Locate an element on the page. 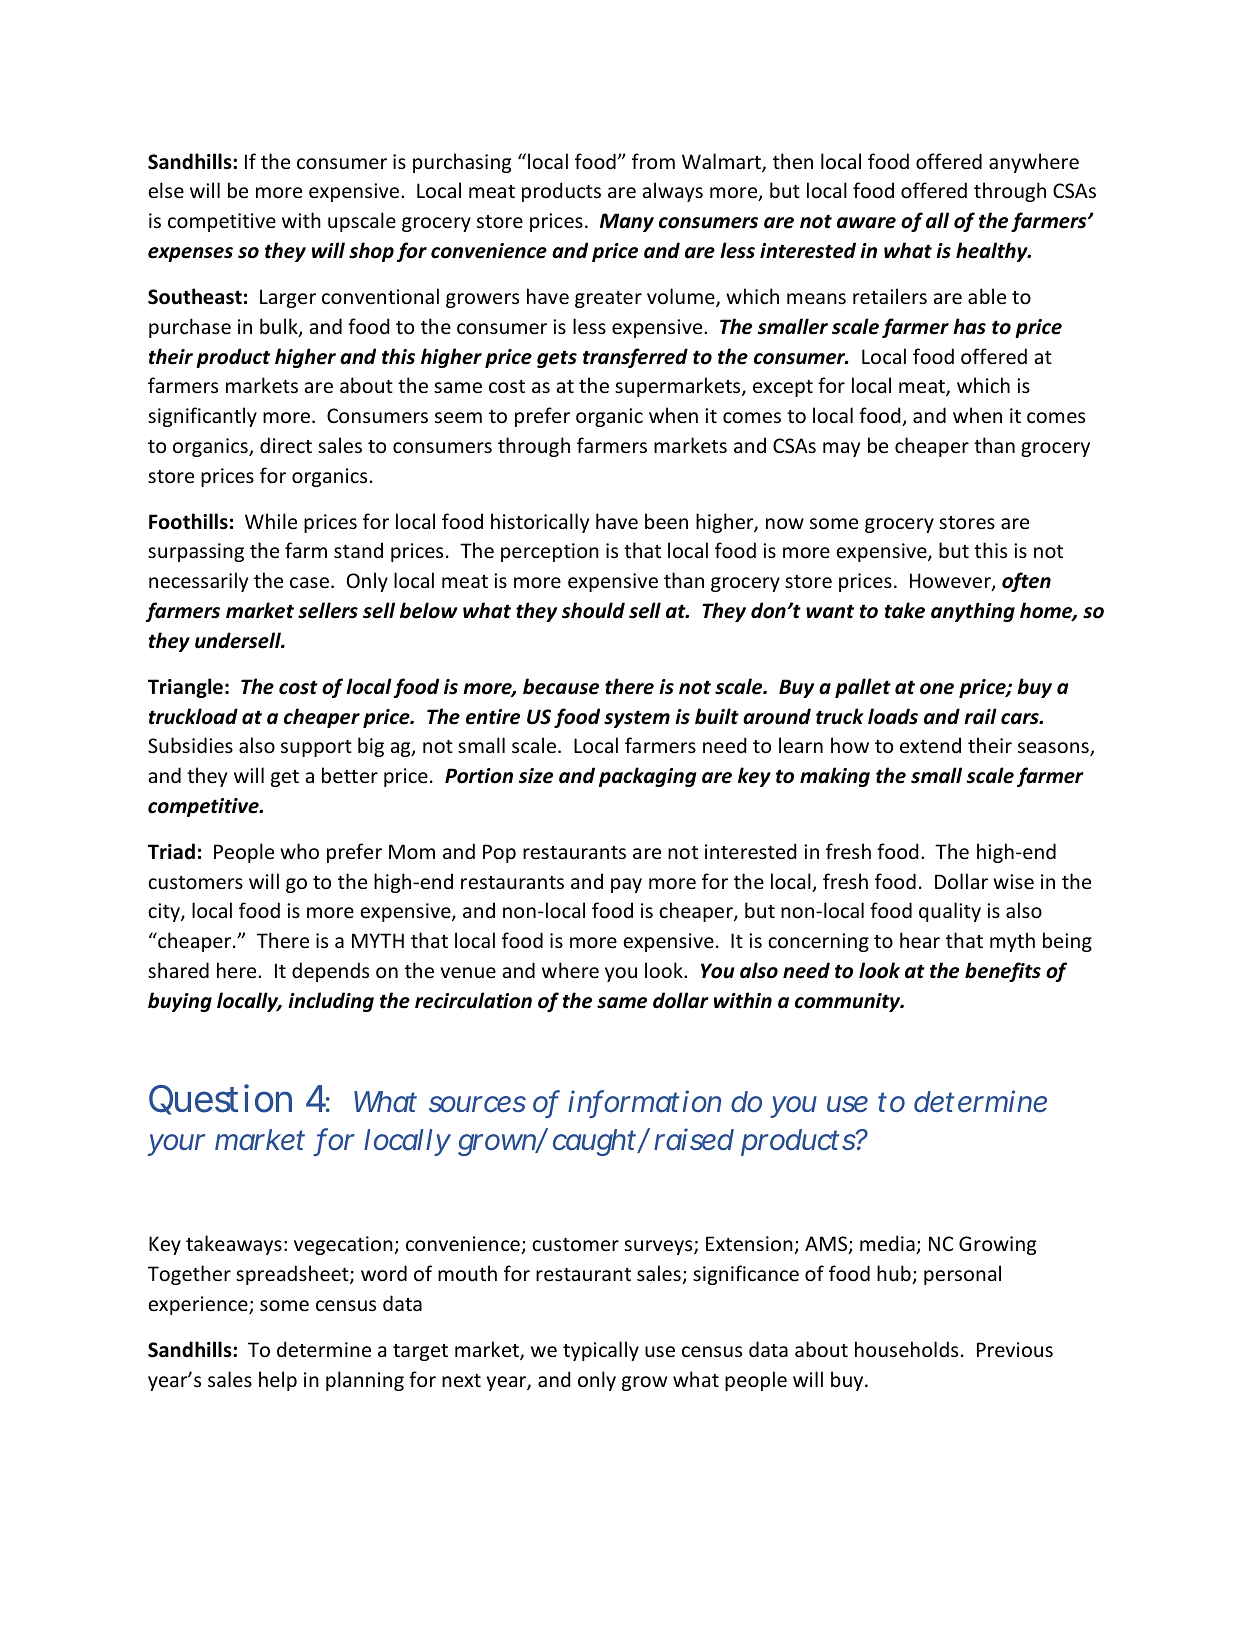 The width and height of the document is (1257, 1626). households is located at coordinates (906, 1349).
